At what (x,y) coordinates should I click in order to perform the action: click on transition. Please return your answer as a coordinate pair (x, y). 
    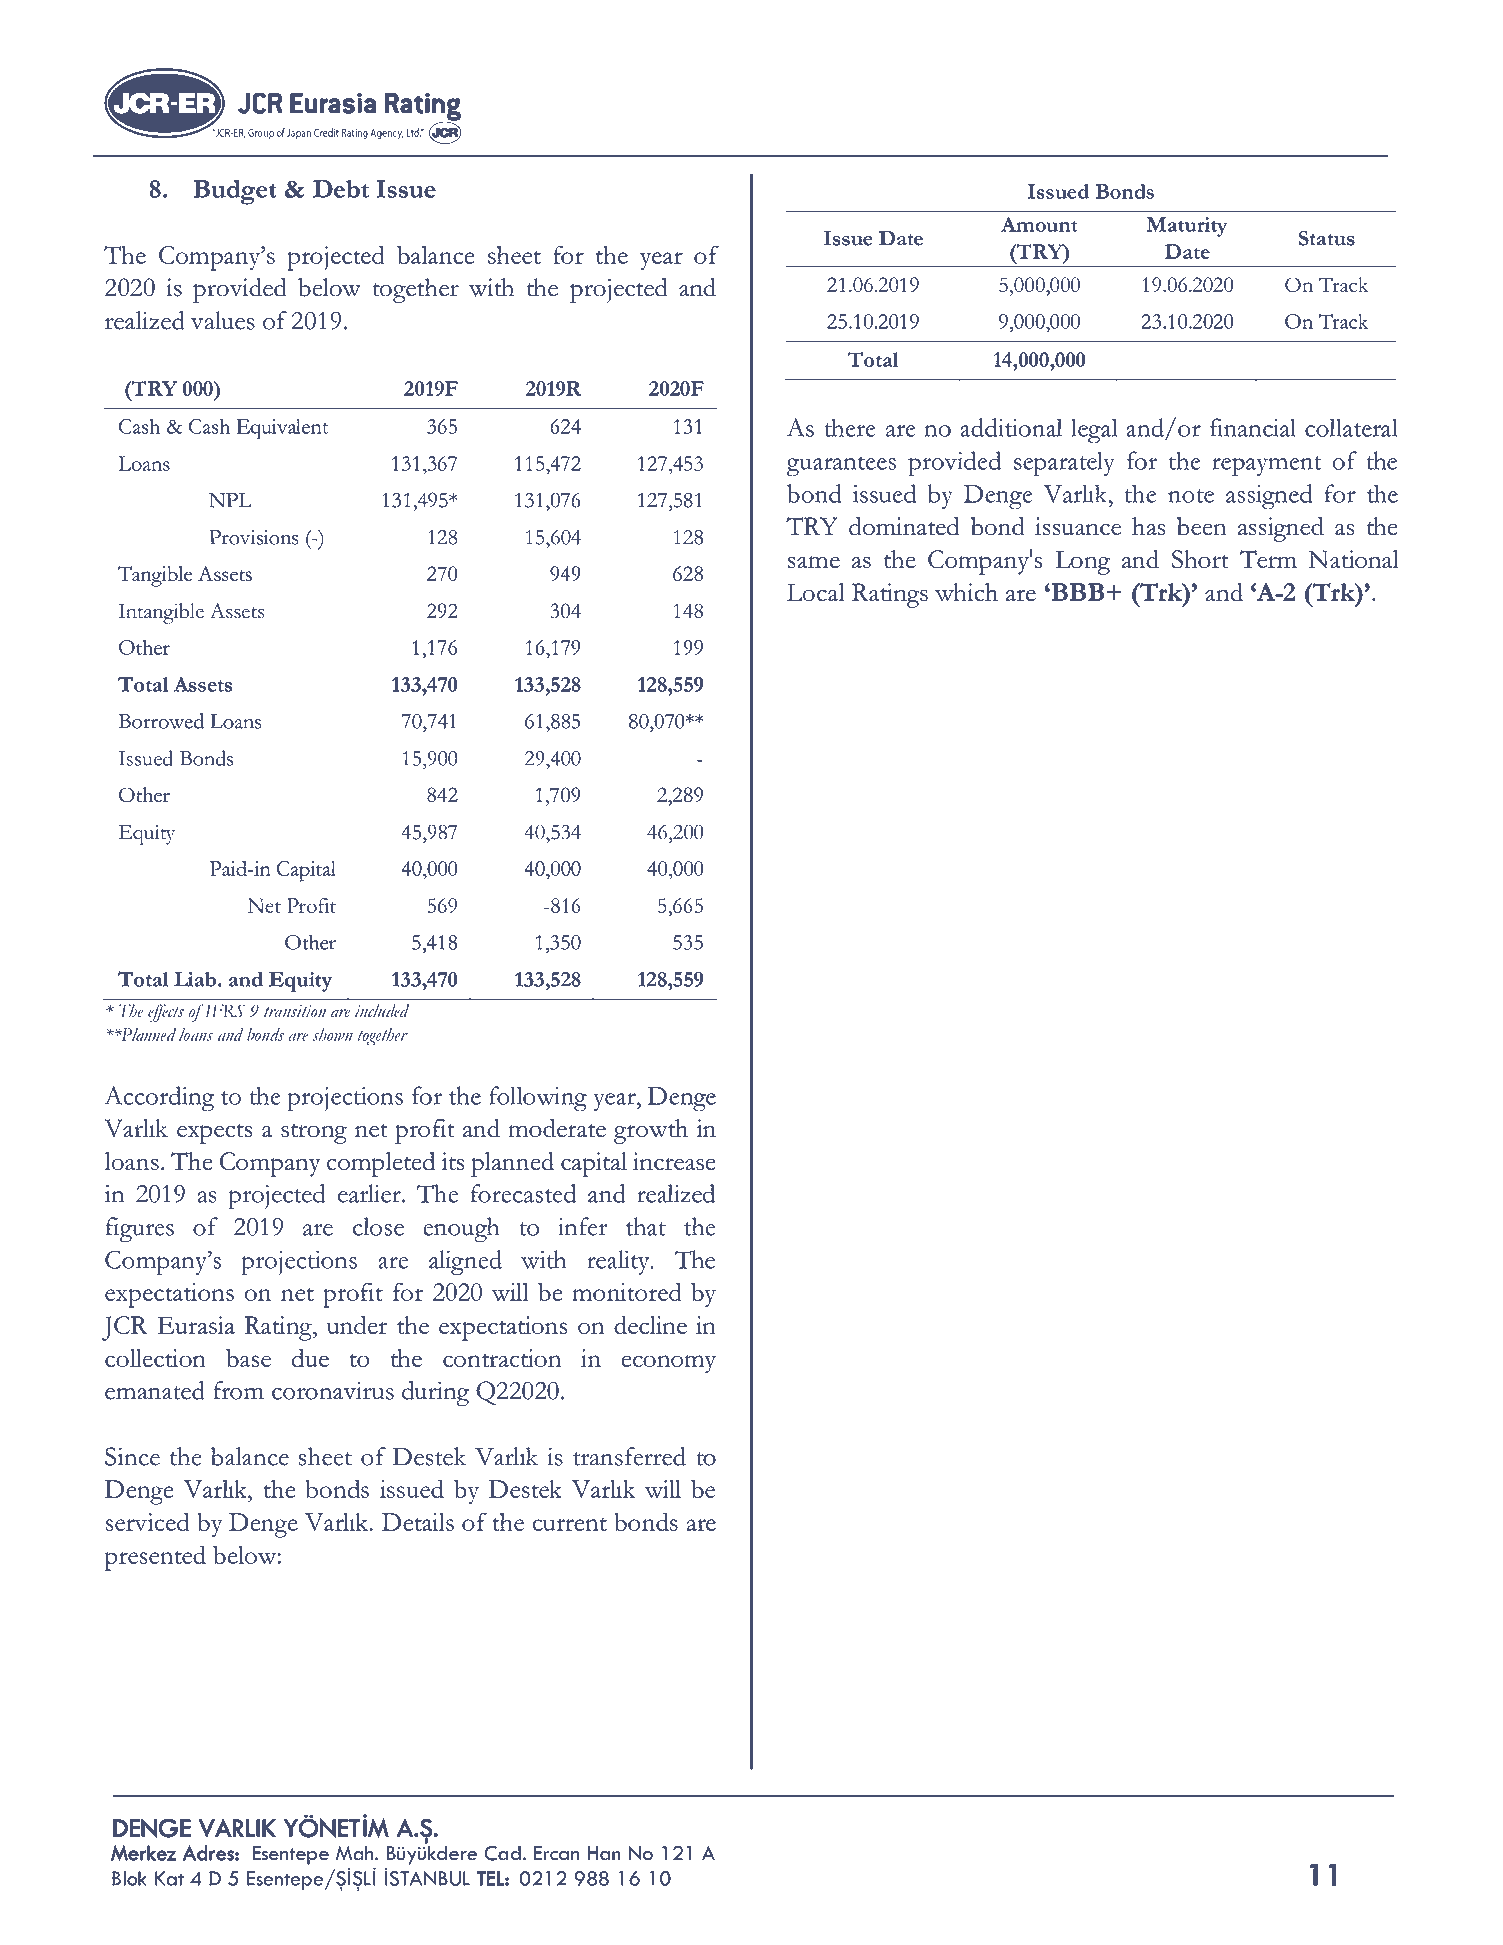
    Looking at the image, I should click on (295, 1011).
